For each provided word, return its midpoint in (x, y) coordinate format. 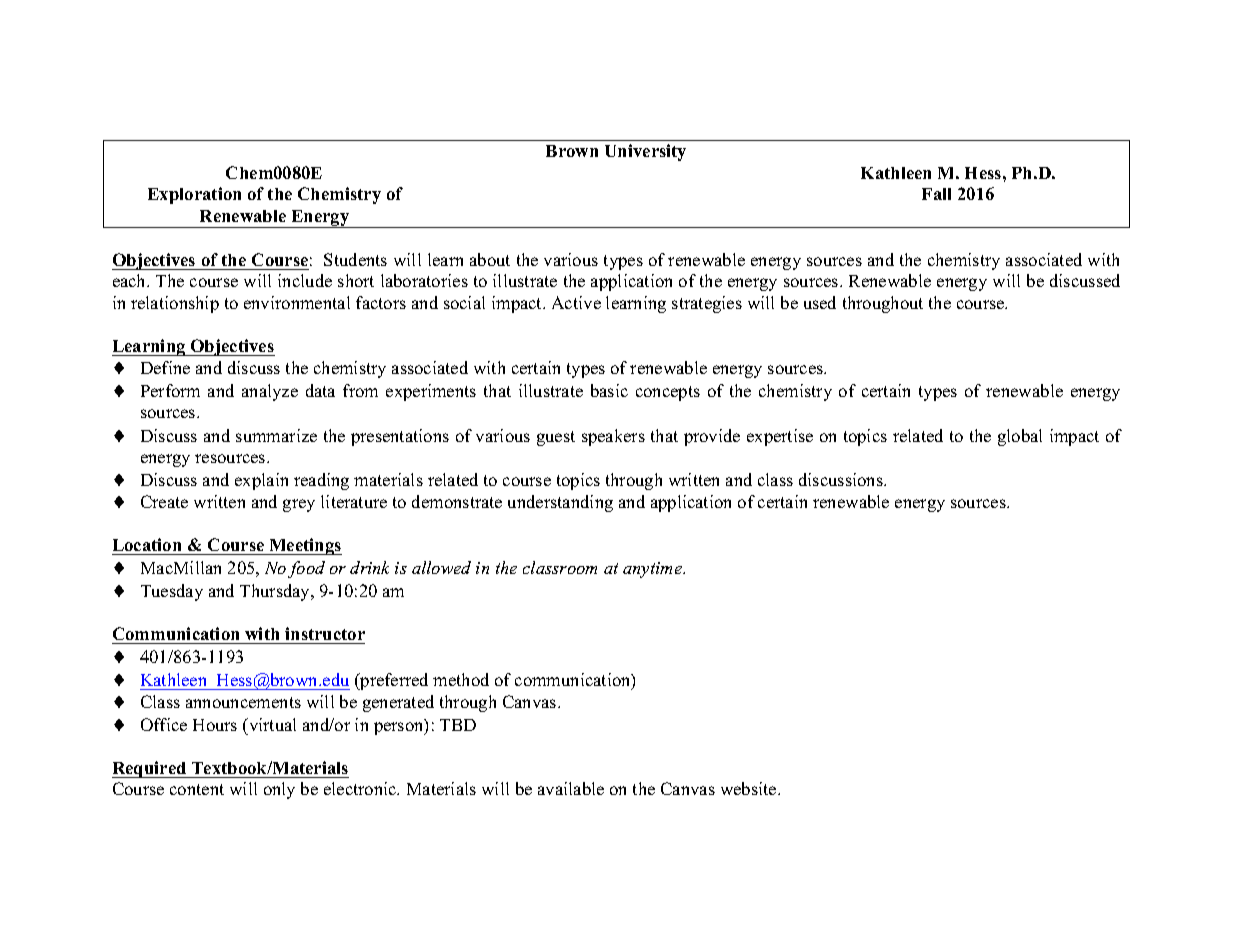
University (645, 152)
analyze (270, 392)
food (306, 569)
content (197, 789)
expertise (780, 437)
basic (609, 390)
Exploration (194, 195)
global (1020, 437)
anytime (654, 570)
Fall (936, 194)
